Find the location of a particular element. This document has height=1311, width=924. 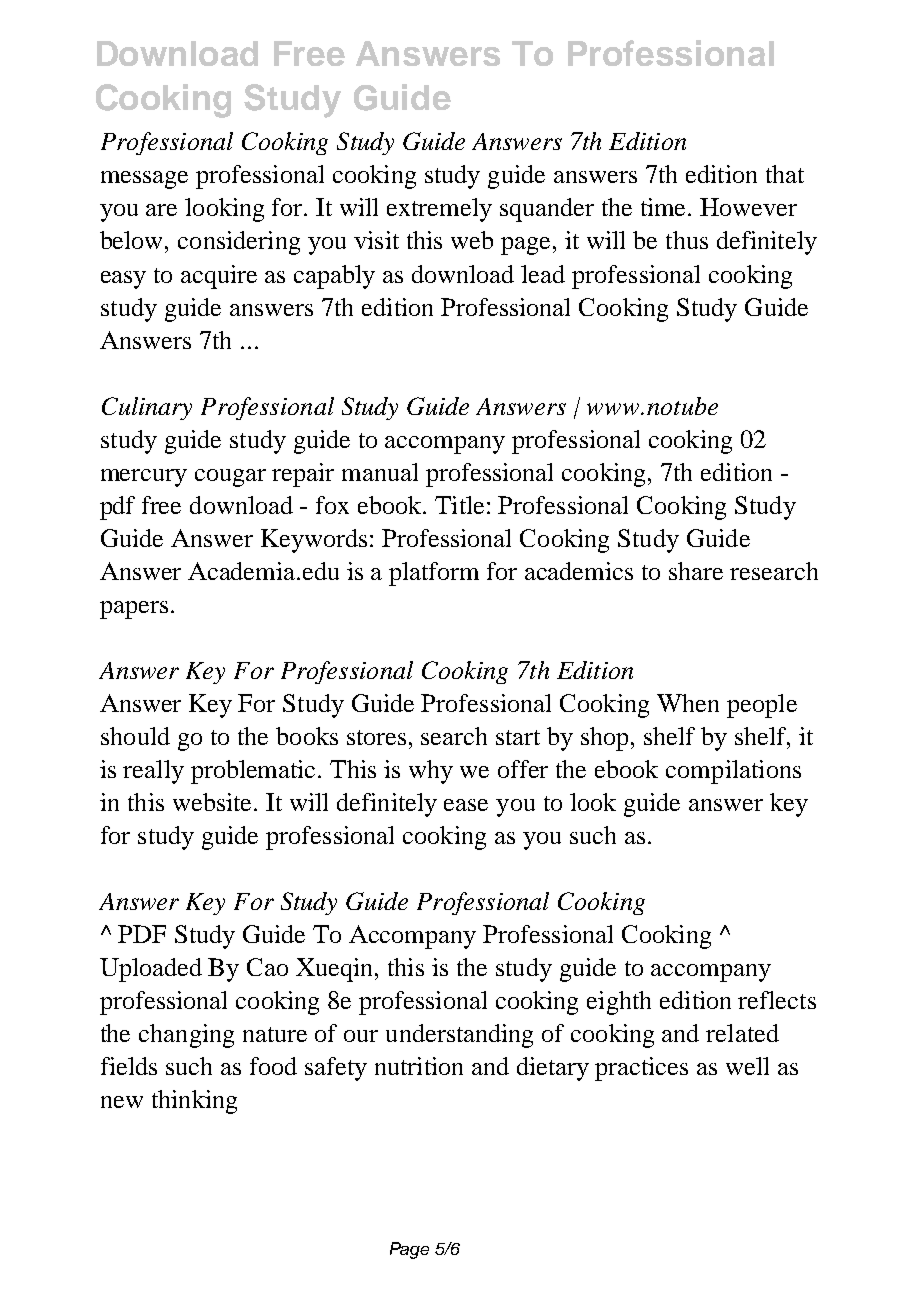

Title is located at coordinates (459, 505).
